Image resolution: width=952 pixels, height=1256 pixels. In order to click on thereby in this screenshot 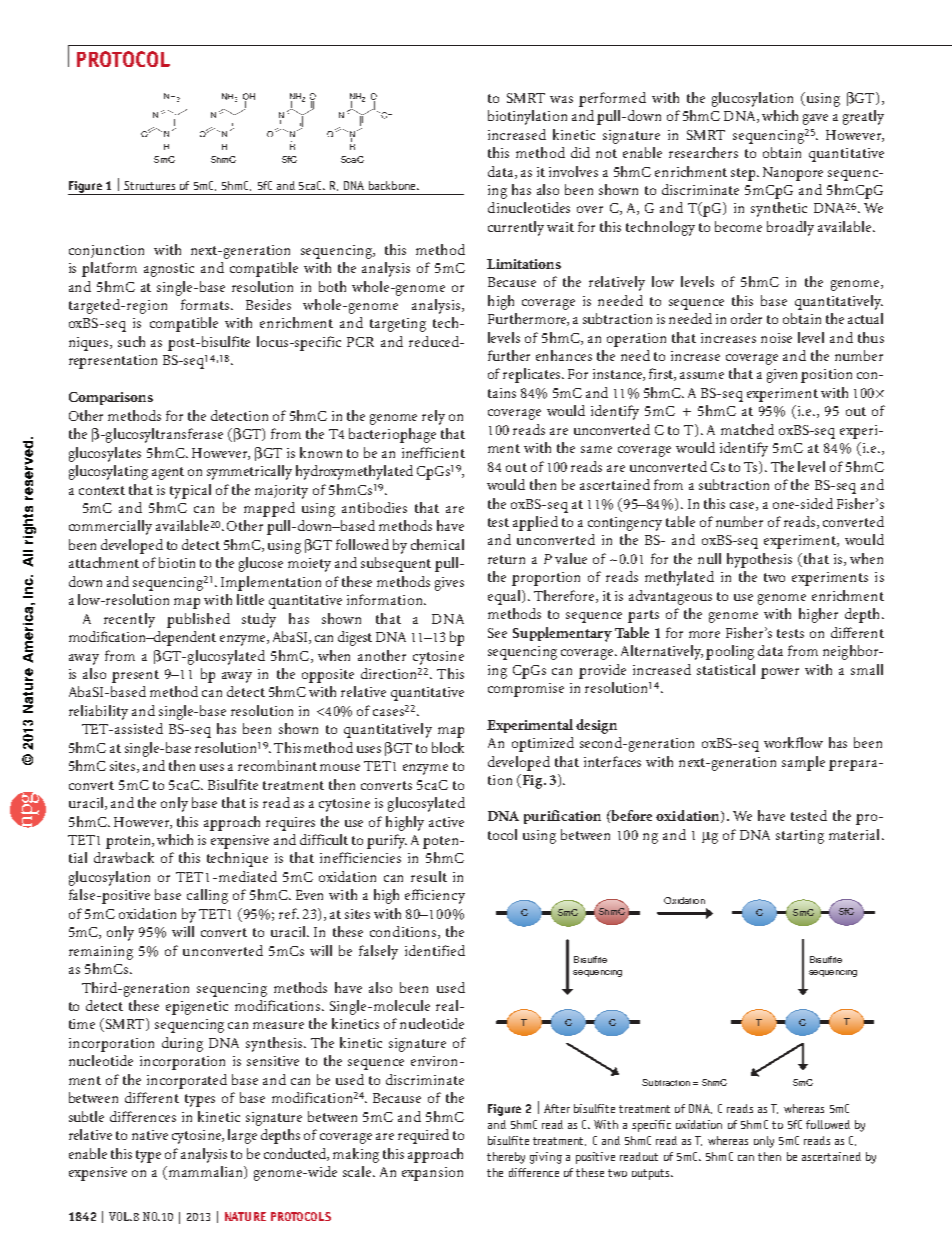, I will do `click(506, 1158)`.
